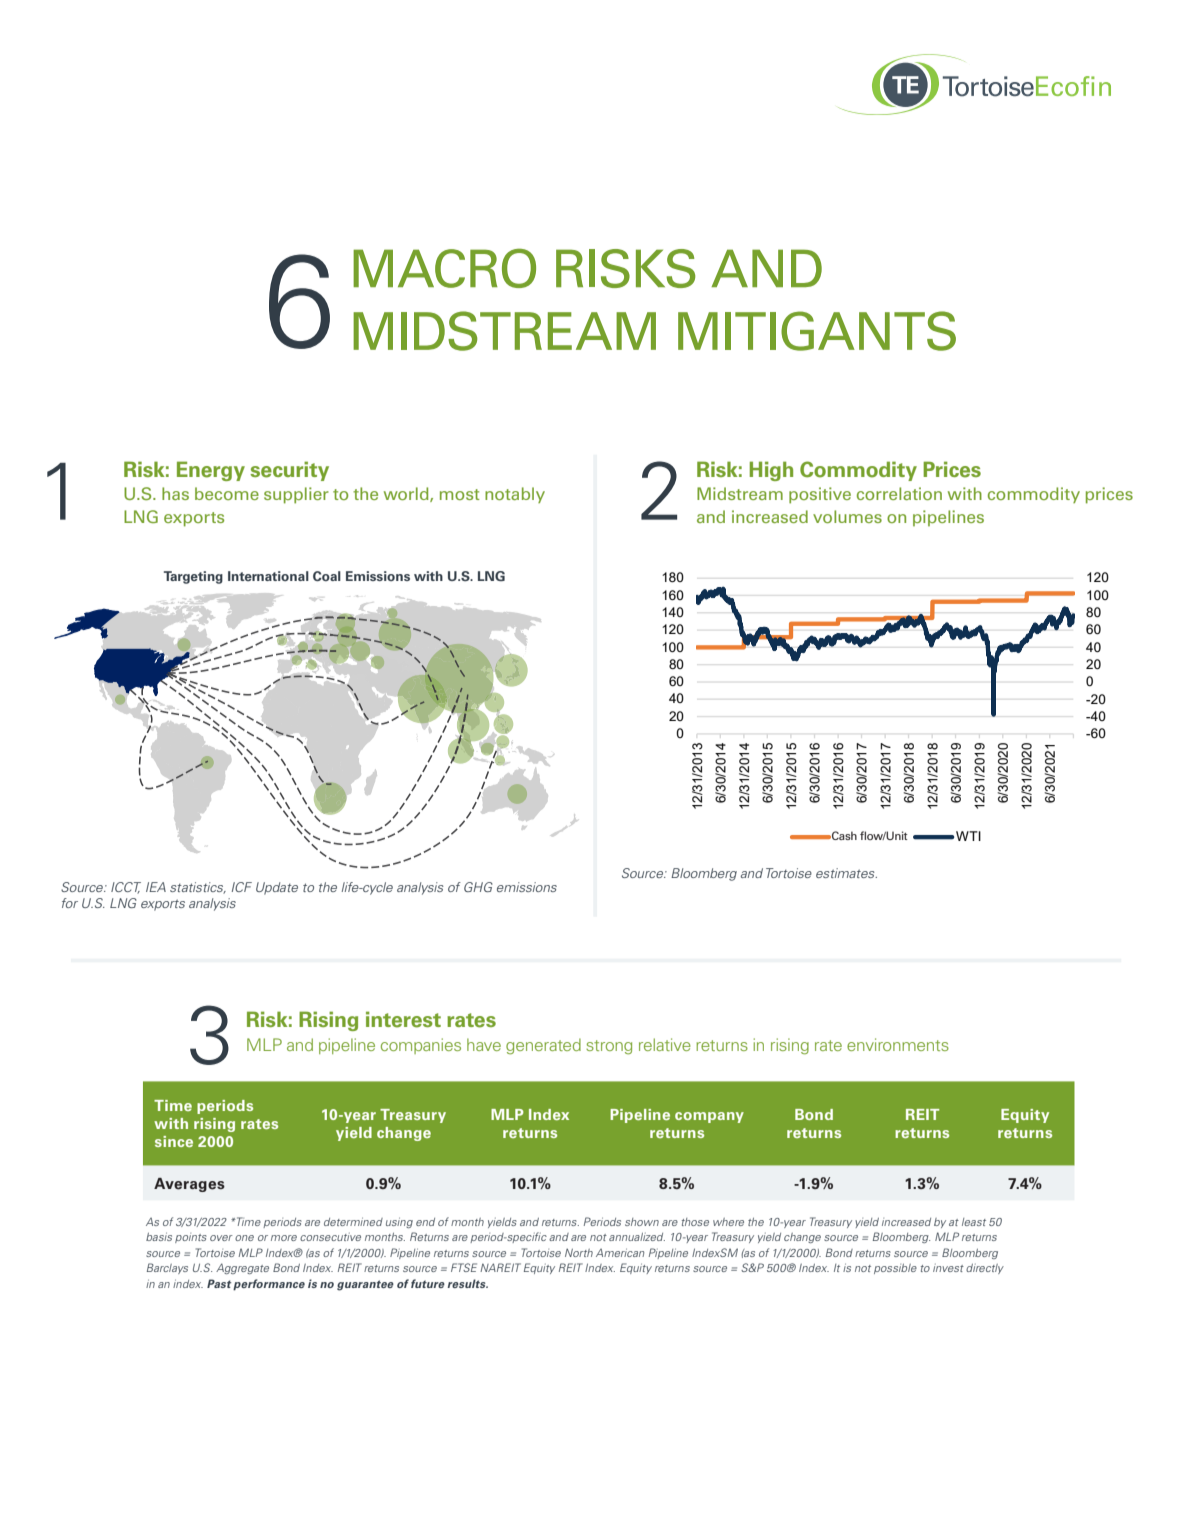  Describe the element at coordinates (242, 1268) in the document. I see `Aggregate` at that location.
